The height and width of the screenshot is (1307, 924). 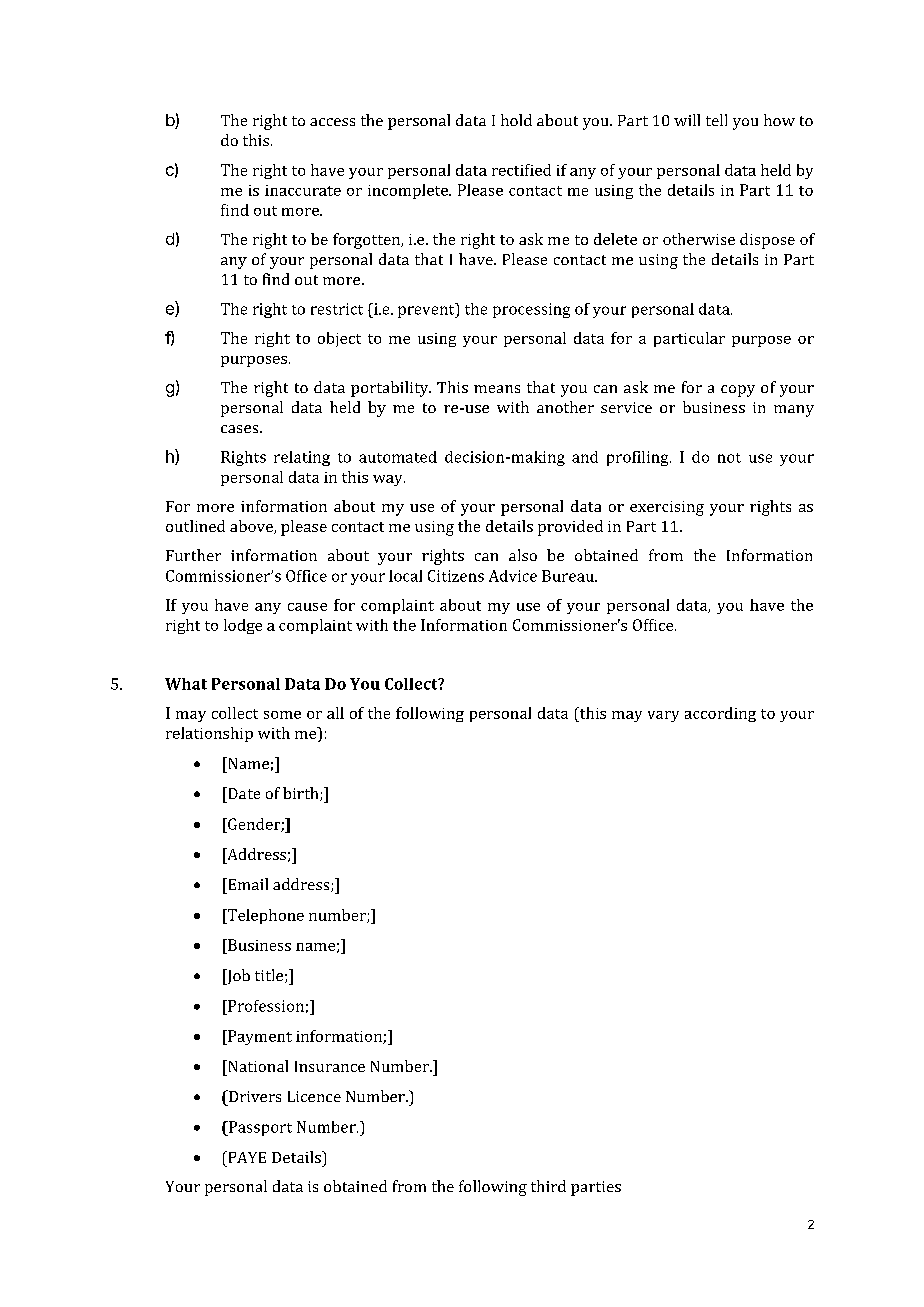 What do you see at coordinates (720, 714) in the screenshot?
I see `according` at bounding box center [720, 714].
